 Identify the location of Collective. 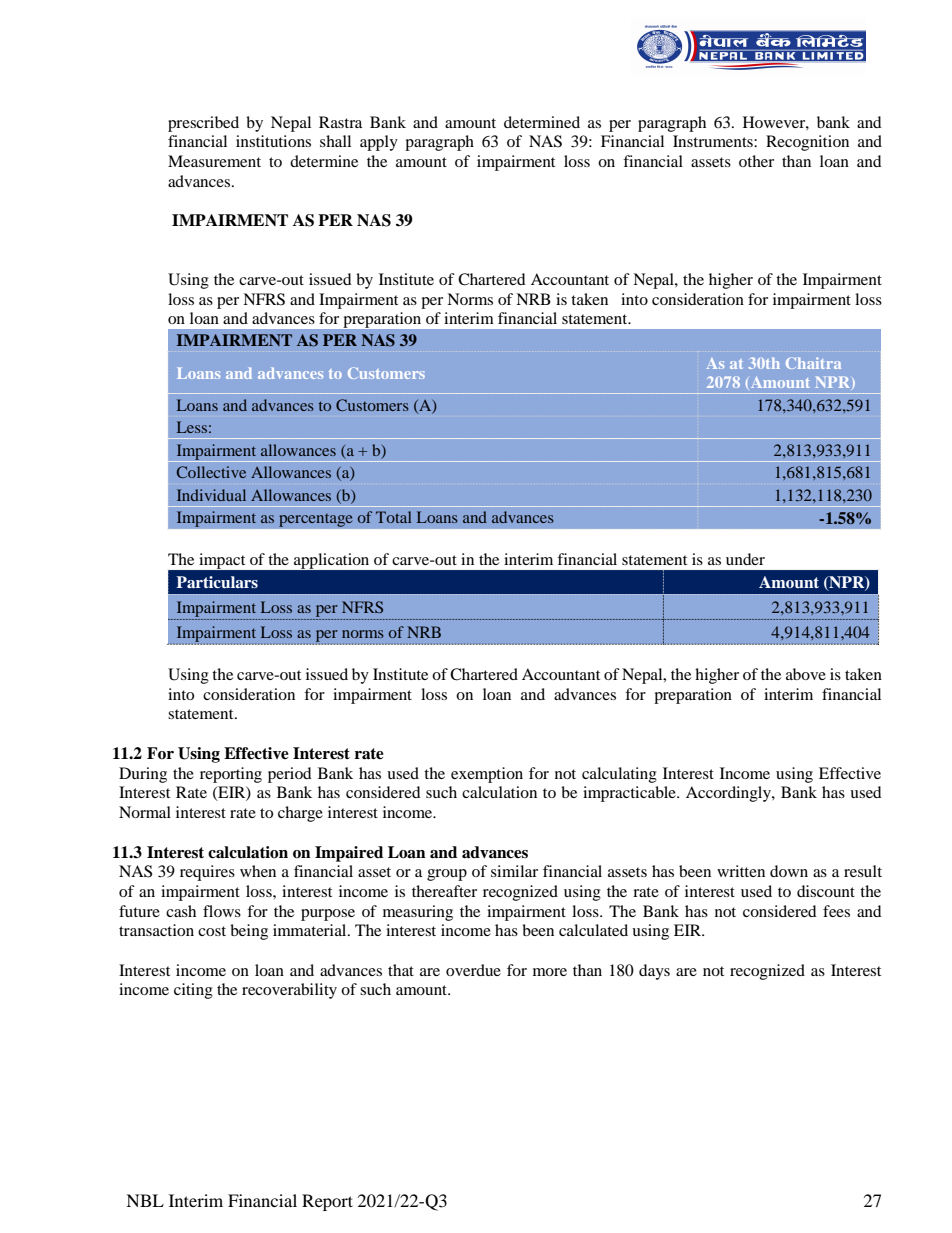
(211, 472).
